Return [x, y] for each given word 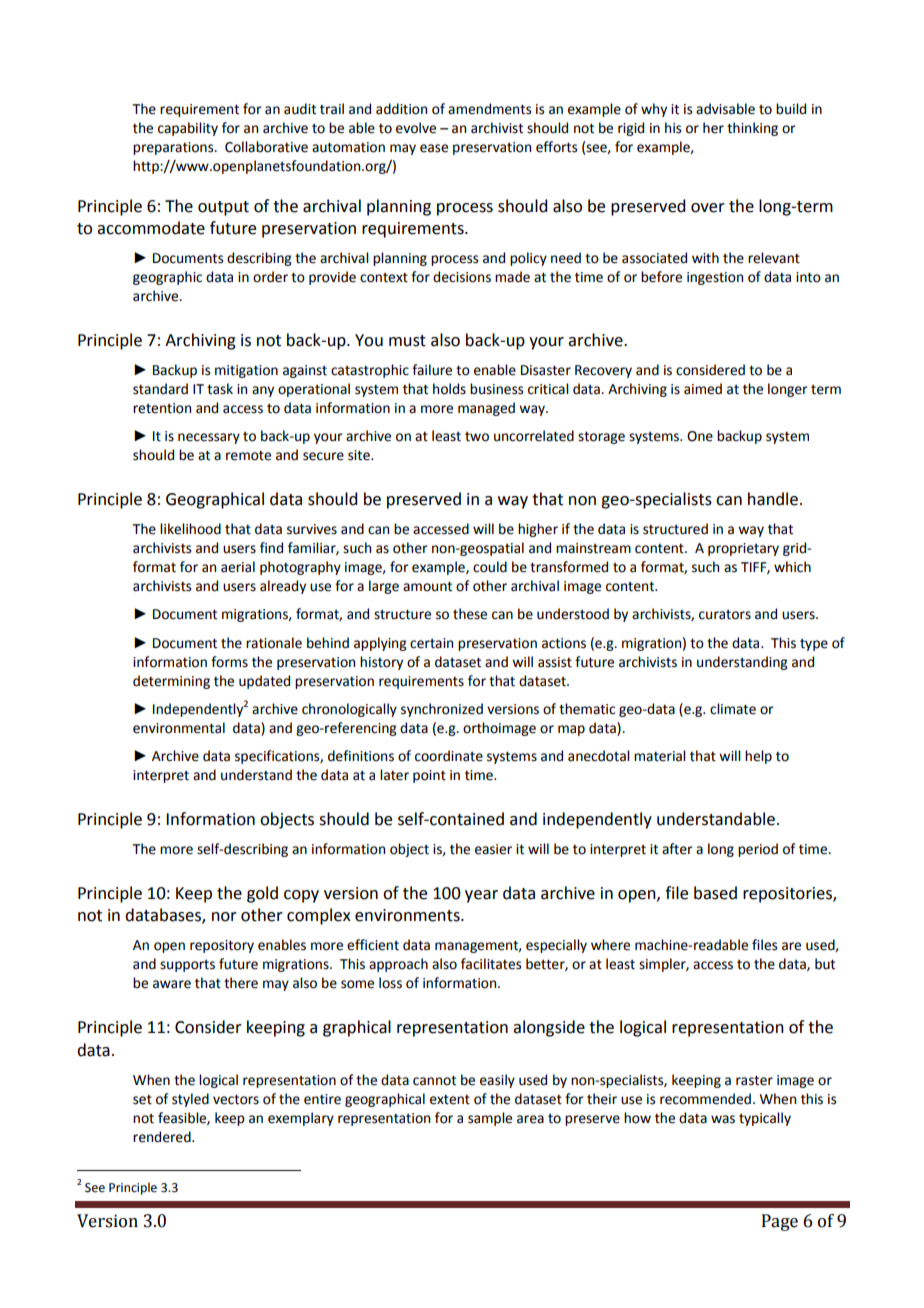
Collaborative [266, 147]
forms [229, 662]
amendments [489, 109]
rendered [163, 1137]
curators [725, 615]
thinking [752, 129]
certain [431, 643]
